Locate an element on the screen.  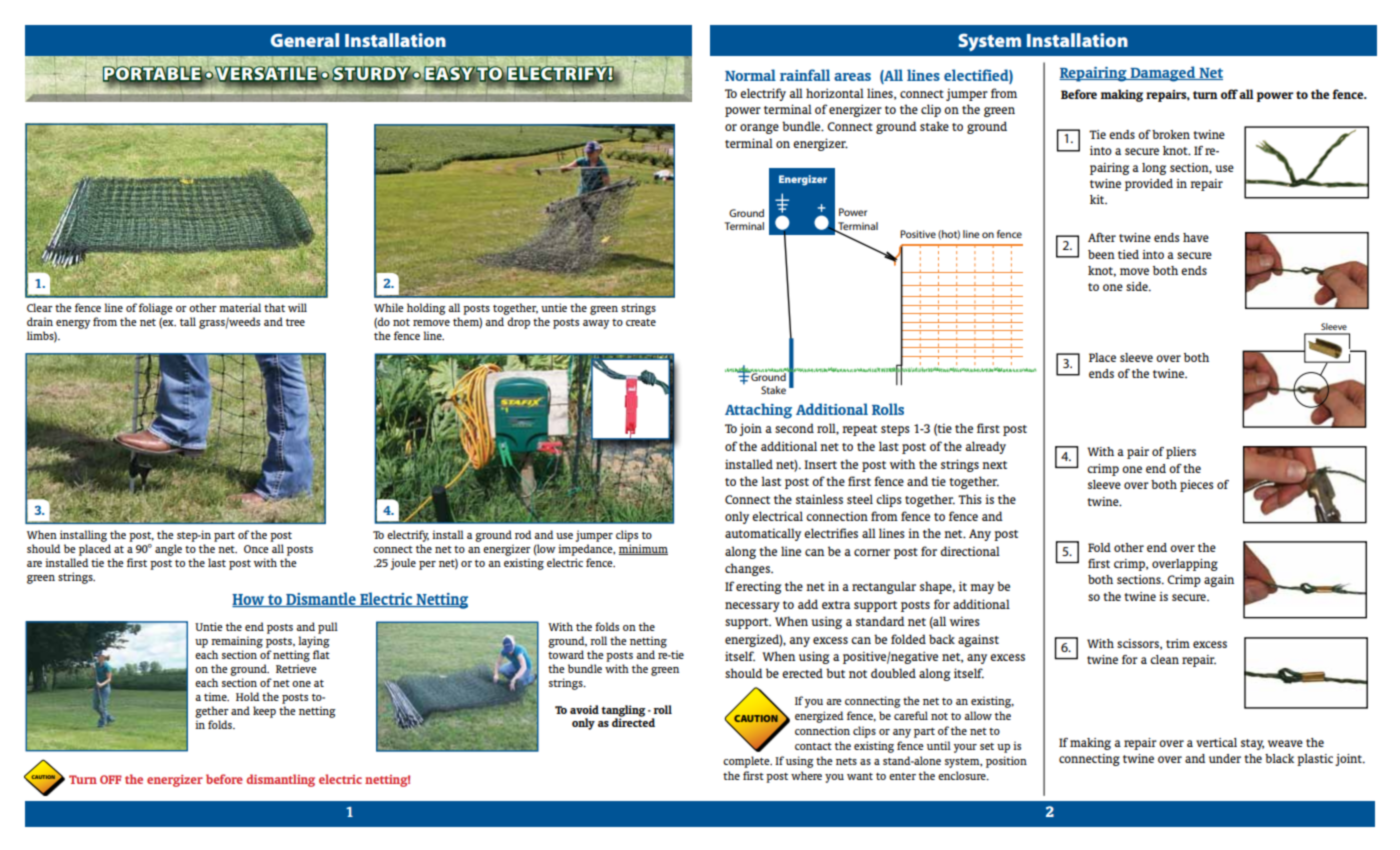
Attaching is located at coordinates (758, 411).
